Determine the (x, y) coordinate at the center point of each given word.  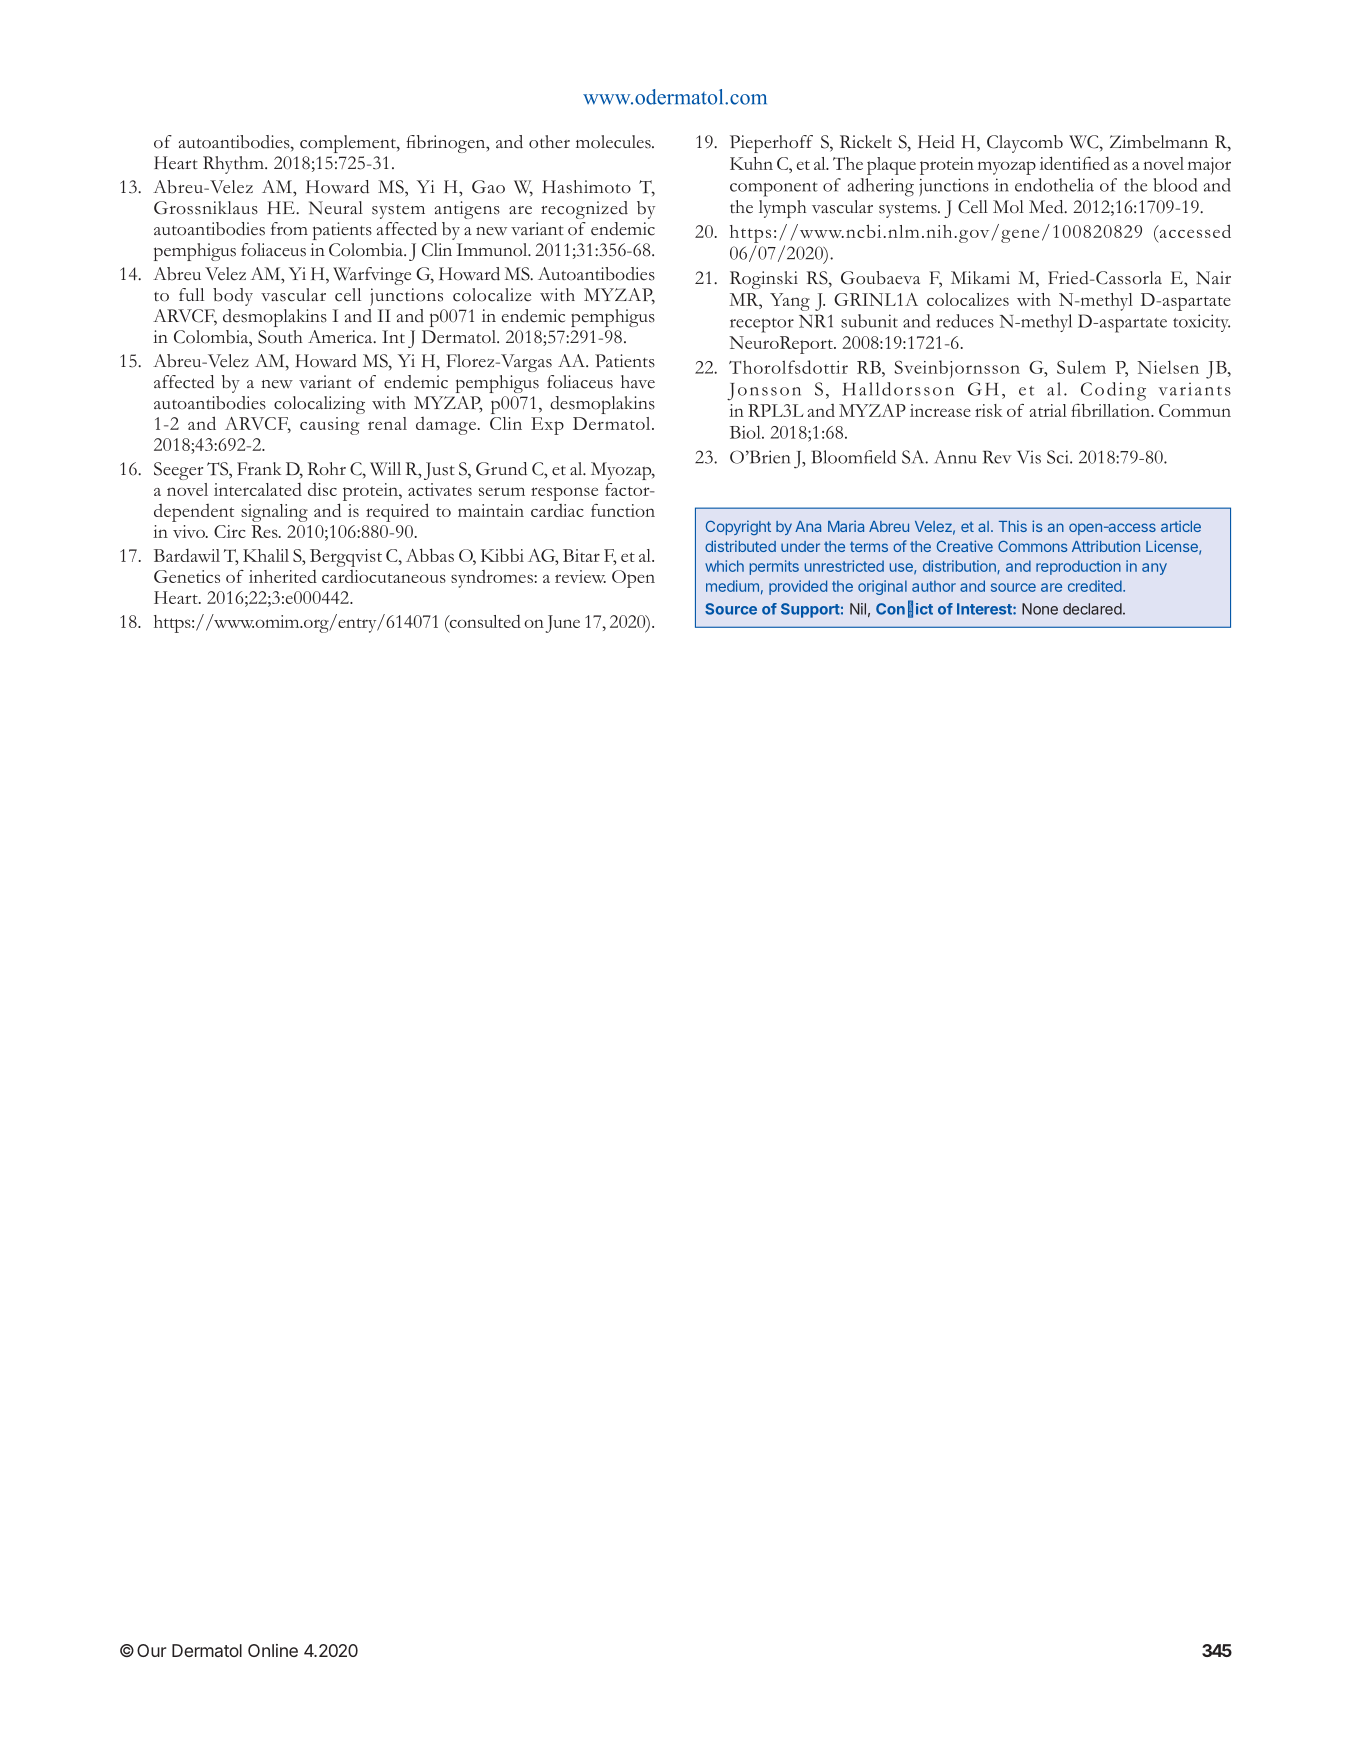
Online (273, 1650)
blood (1175, 185)
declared (1092, 609)
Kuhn (751, 163)
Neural (336, 208)
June (562, 624)
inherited (283, 576)
